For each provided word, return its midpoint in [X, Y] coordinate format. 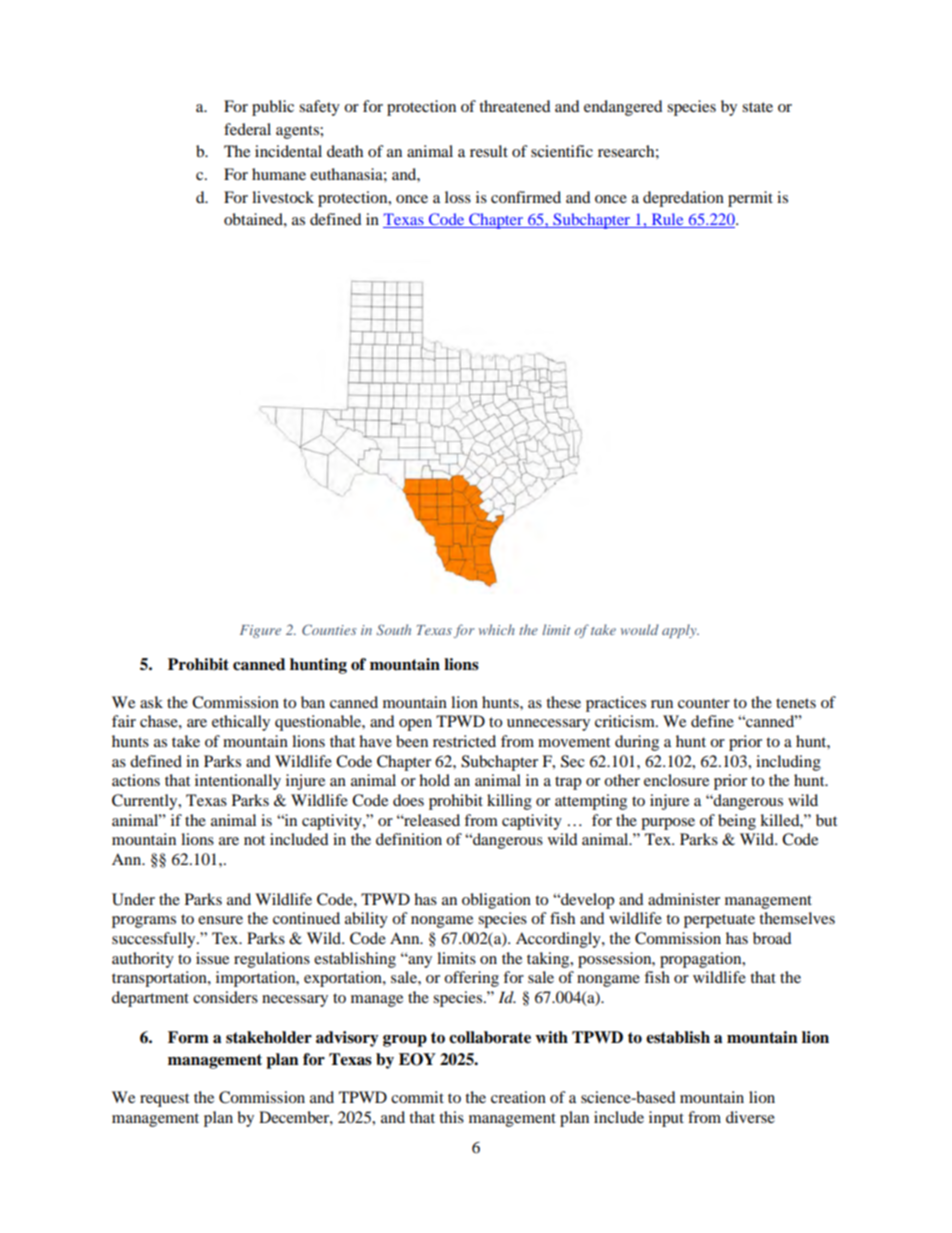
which [497, 629]
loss [458, 197]
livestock [283, 197]
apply [680, 631]
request [164, 1100]
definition [409, 839]
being [737, 822]
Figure [260, 631]
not [254, 840]
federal [247, 129]
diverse [750, 1117]
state [757, 107]
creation [518, 1097]
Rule [667, 220]
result [489, 151]
